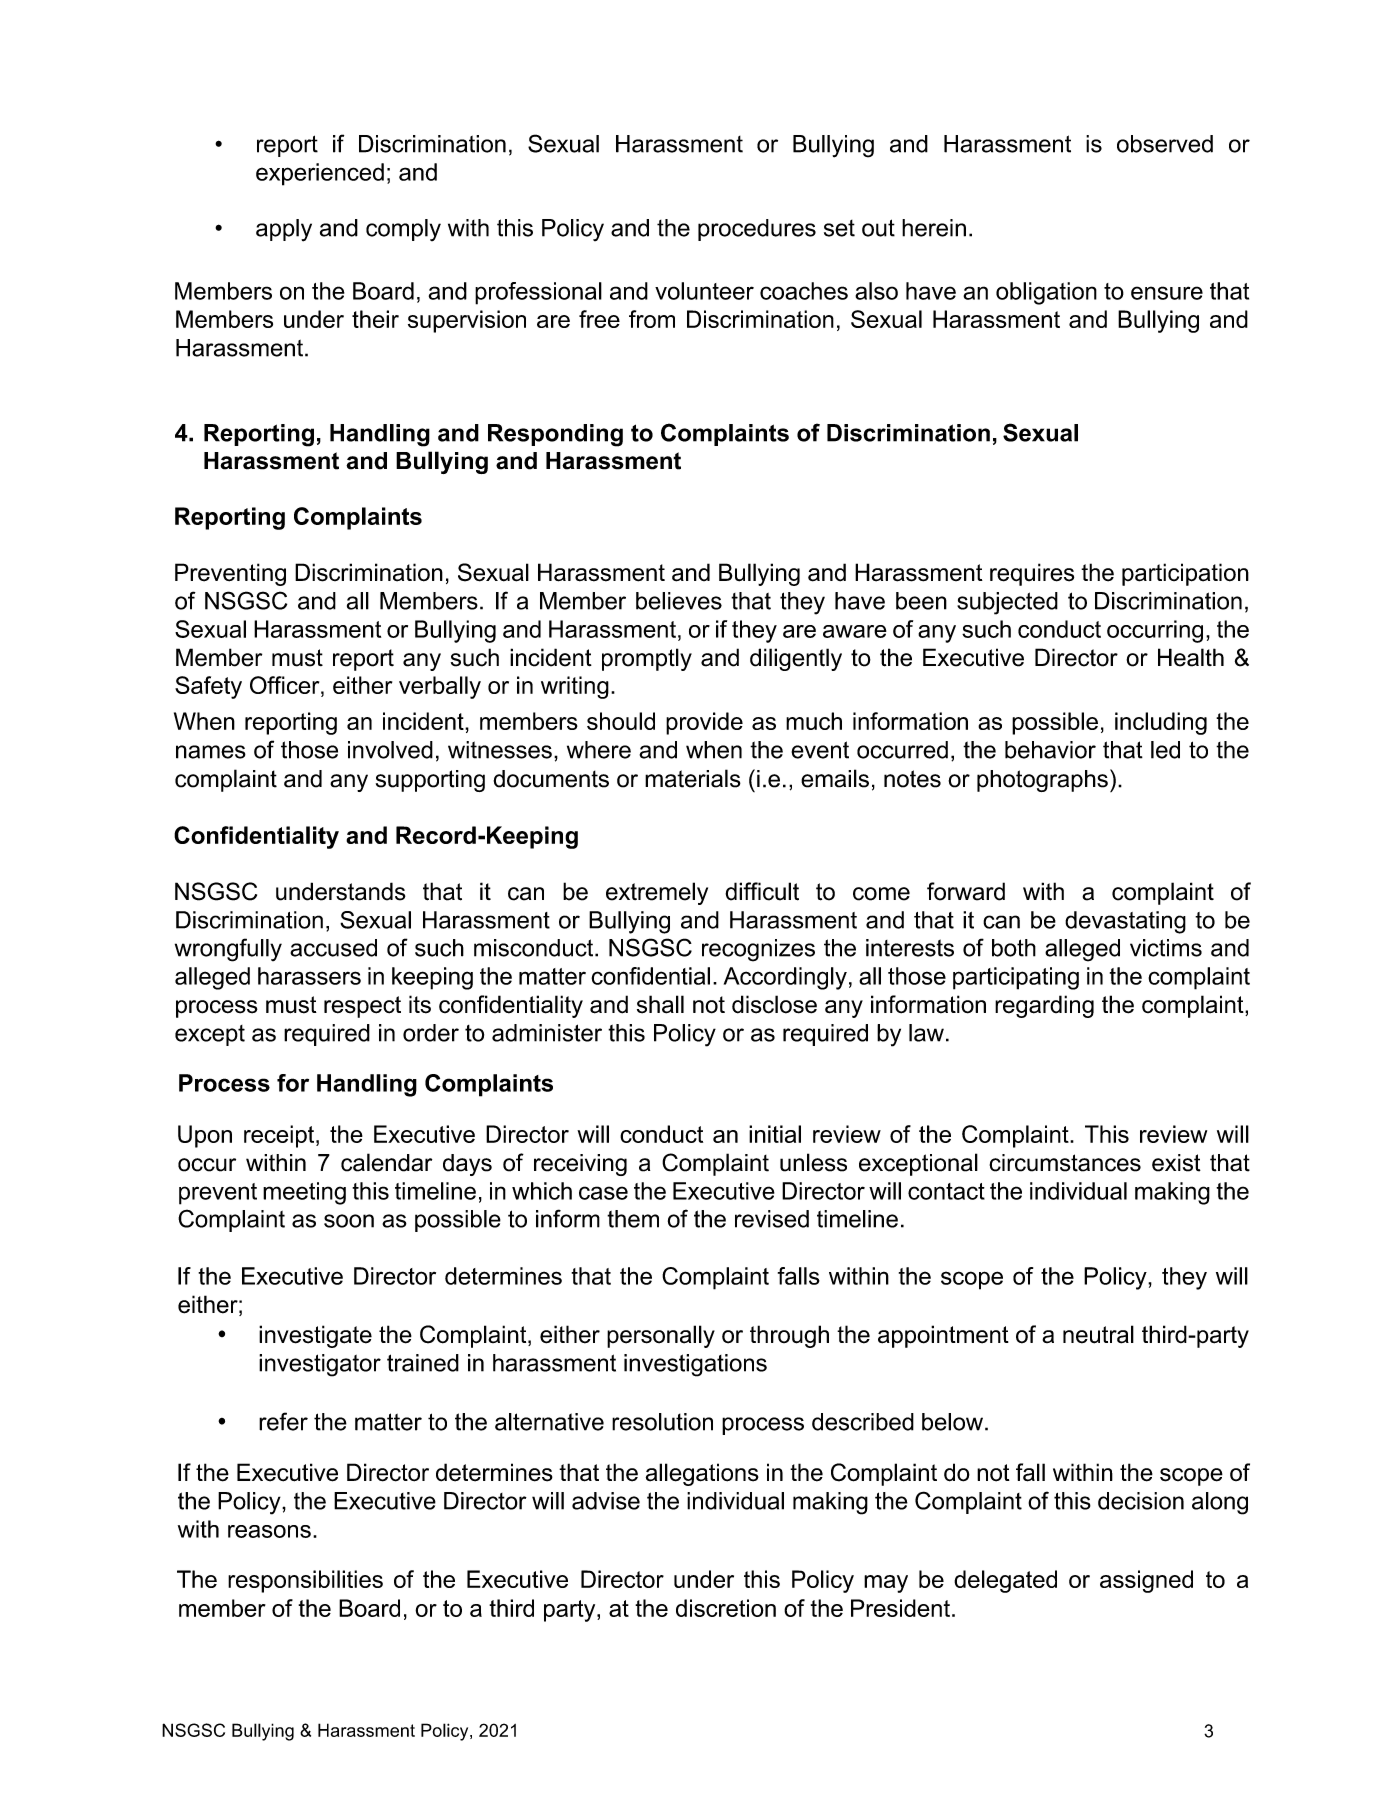 This image has height=1800, width=1391. Describe the element at coordinates (305, 1581) in the image. I see `responsibilities` at that location.
